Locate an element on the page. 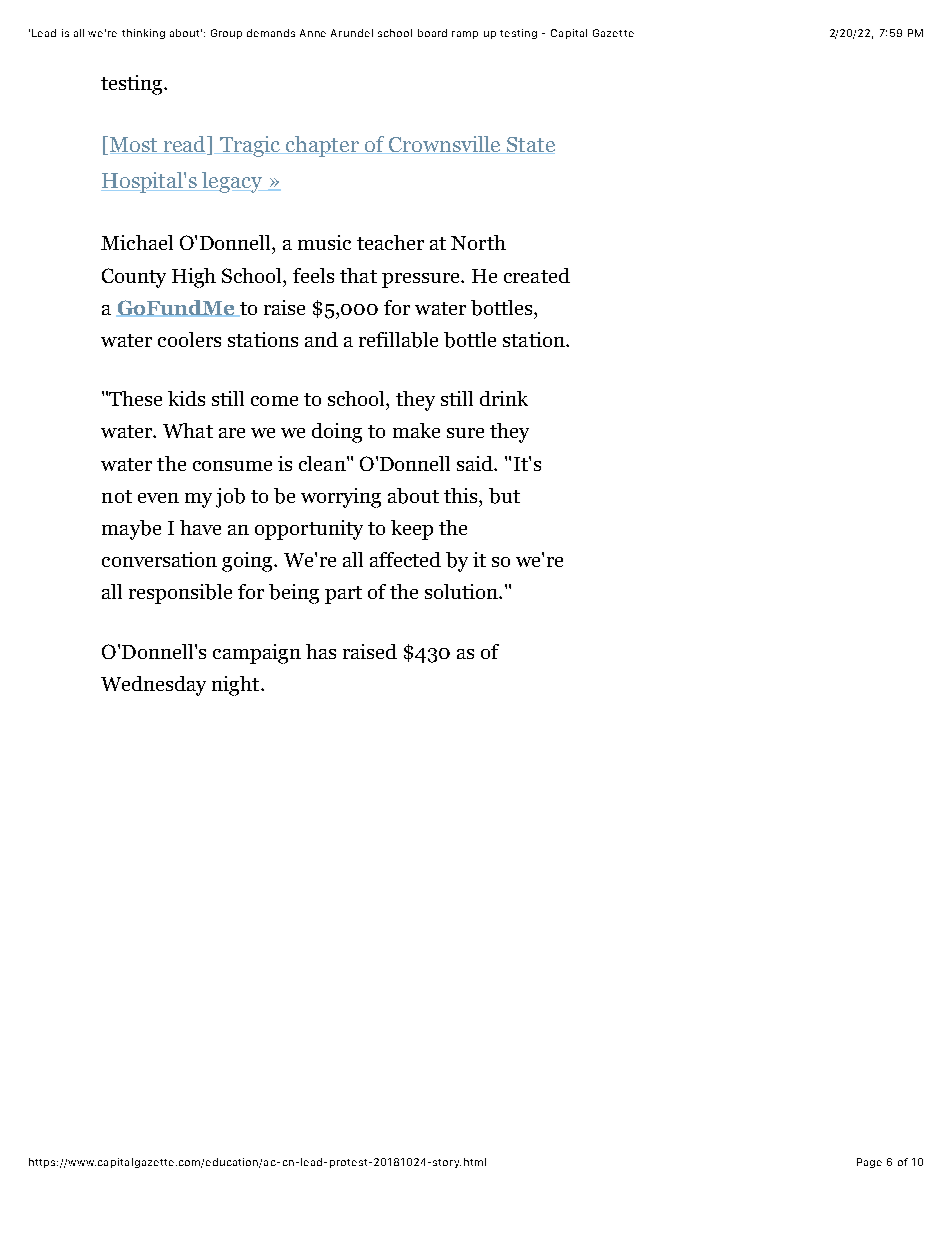 This page has height=1233, width=952. responsible is located at coordinates (180, 594).
